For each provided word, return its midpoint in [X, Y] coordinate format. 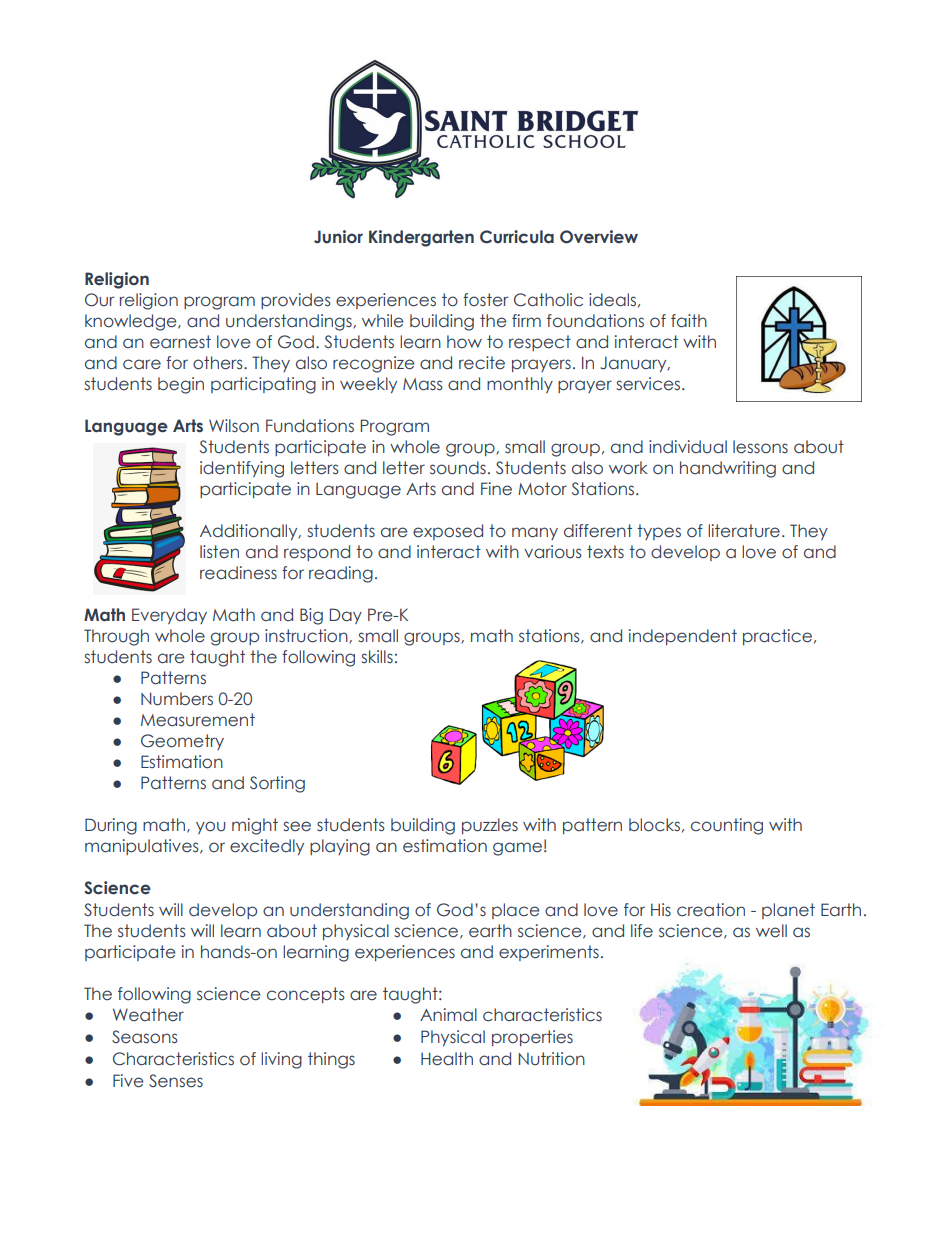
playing [340, 847]
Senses [176, 1081]
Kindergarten [421, 238]
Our [99, 300]
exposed [448, 532]
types [659, 532]
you [210, 827]
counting [727, 826]
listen [219, 552]
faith [689, 321]
